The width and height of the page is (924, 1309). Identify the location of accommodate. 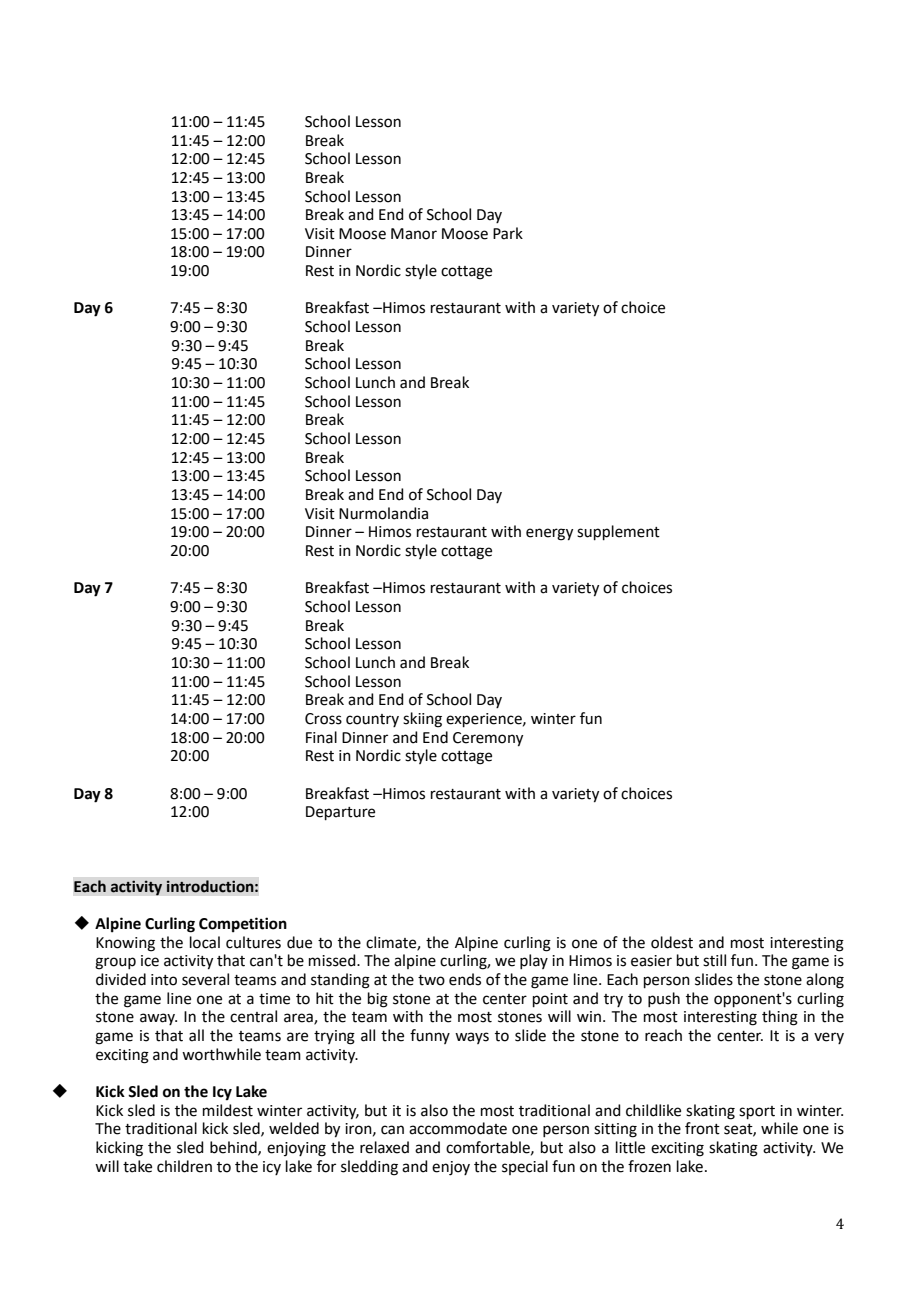
(458, 1128).
